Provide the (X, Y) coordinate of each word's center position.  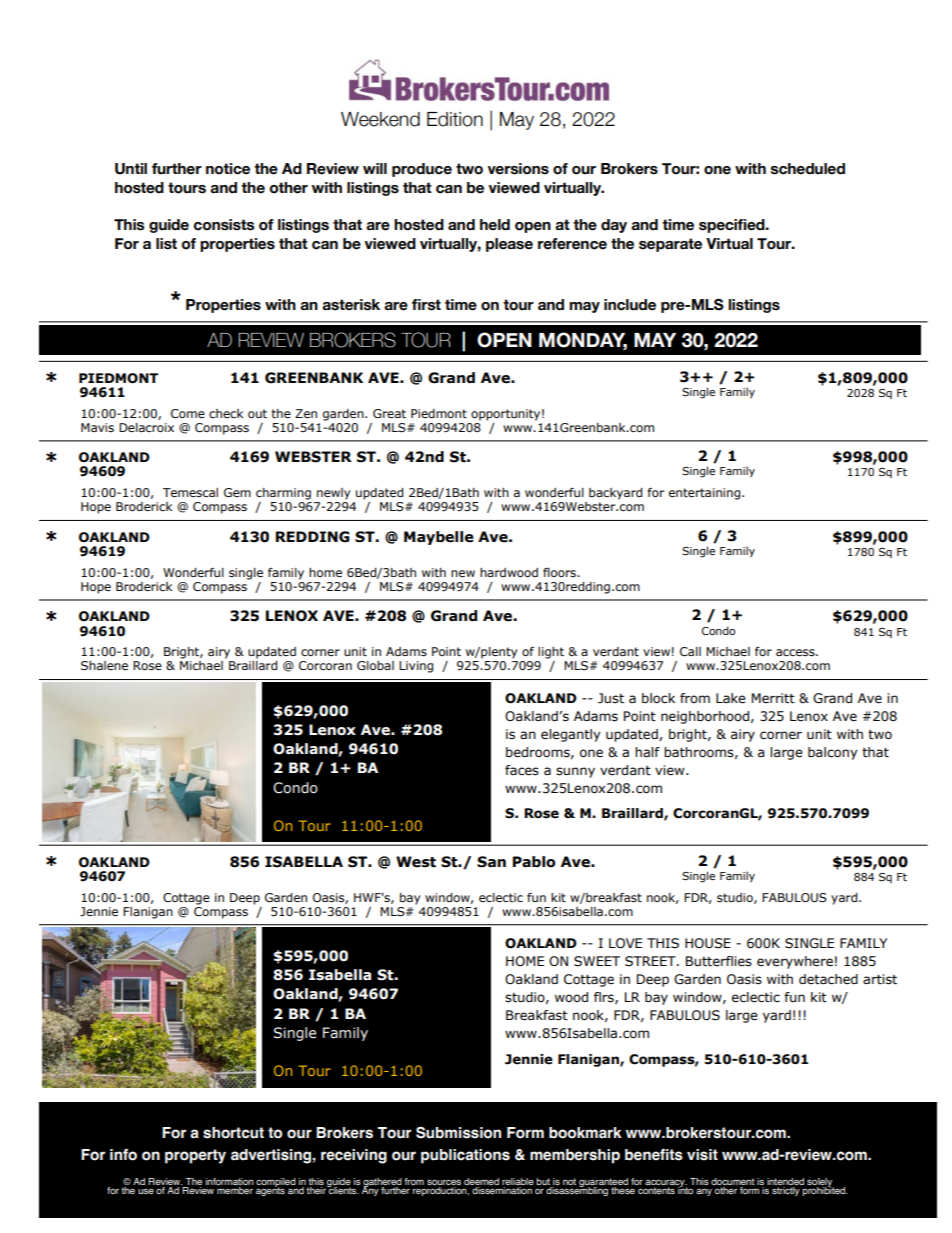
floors (560, 572)
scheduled (808, 169)
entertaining (706, 494)
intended (785, 1181)
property (195, 1156)
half (647, 752)
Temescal (190, 492)
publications (465, 1156)
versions (518, 169)
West (416, 862)
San (491, 862)
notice (228, 169)
